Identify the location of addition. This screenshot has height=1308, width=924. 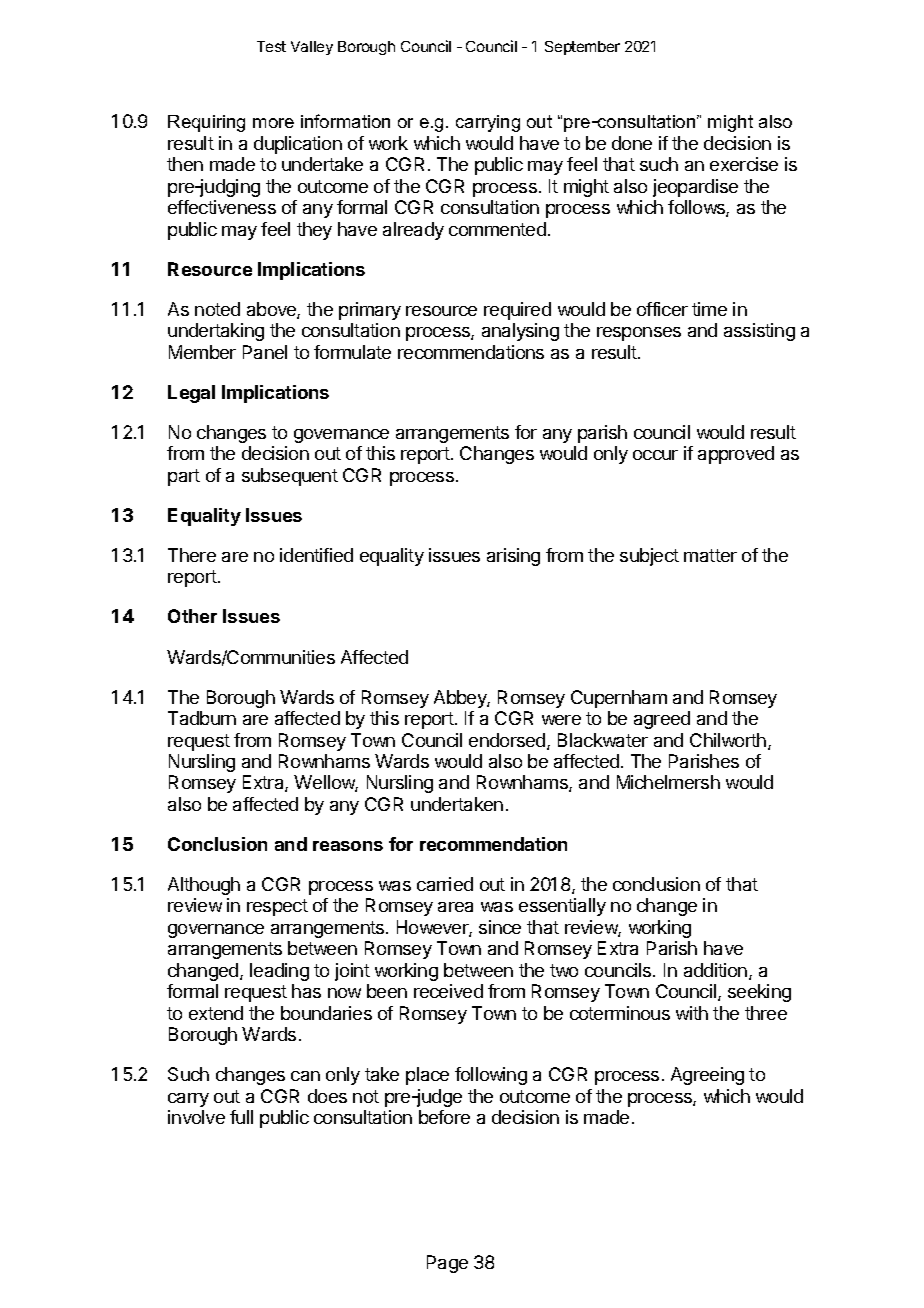
(715, 970).
